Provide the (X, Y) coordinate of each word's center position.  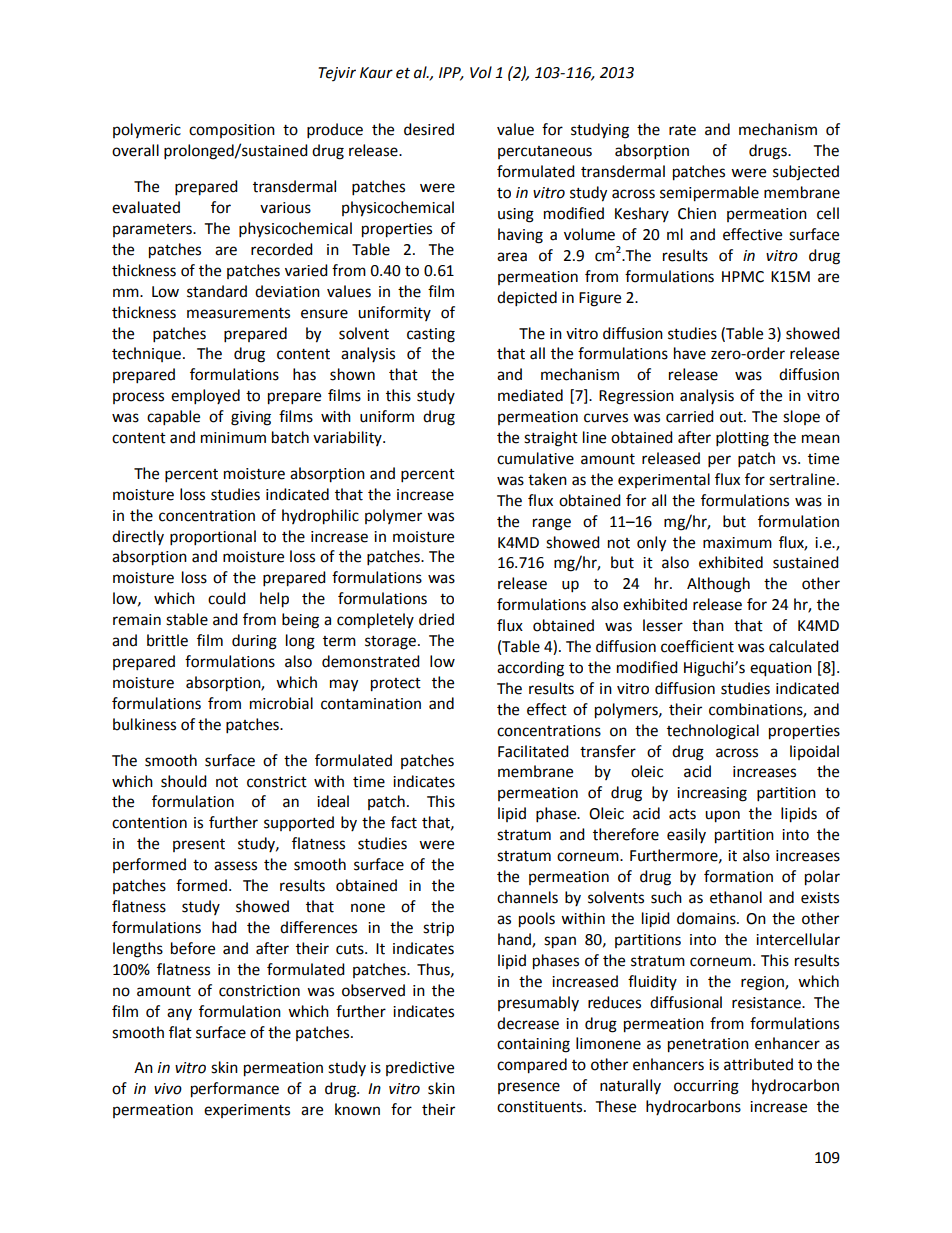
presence (529, 1088)
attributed (758, 1064)
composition (232, 131)
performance (235, 1090)
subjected (806, 173)
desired (429, 129)
